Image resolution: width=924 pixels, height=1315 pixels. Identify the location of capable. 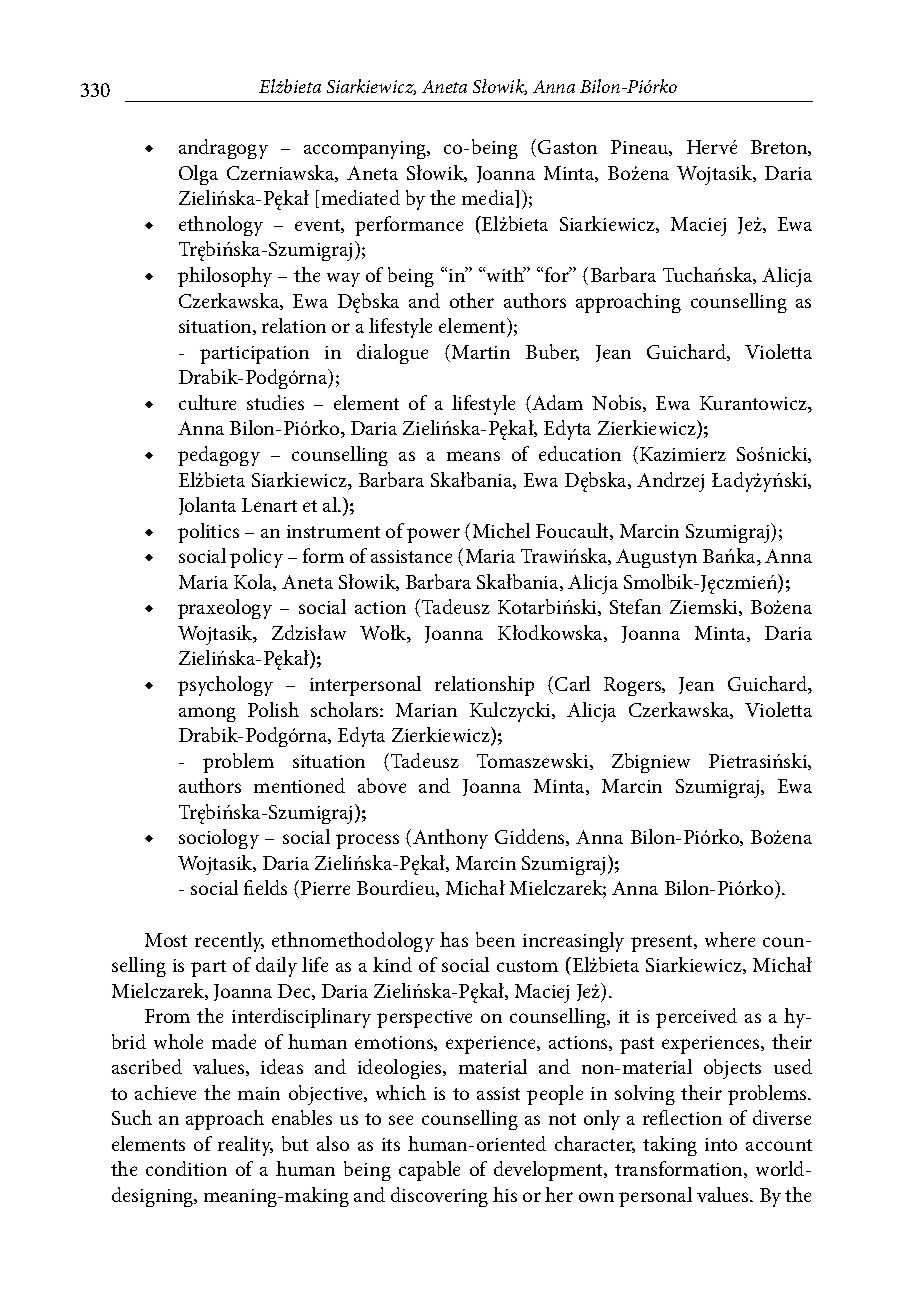
(429, 1171).
